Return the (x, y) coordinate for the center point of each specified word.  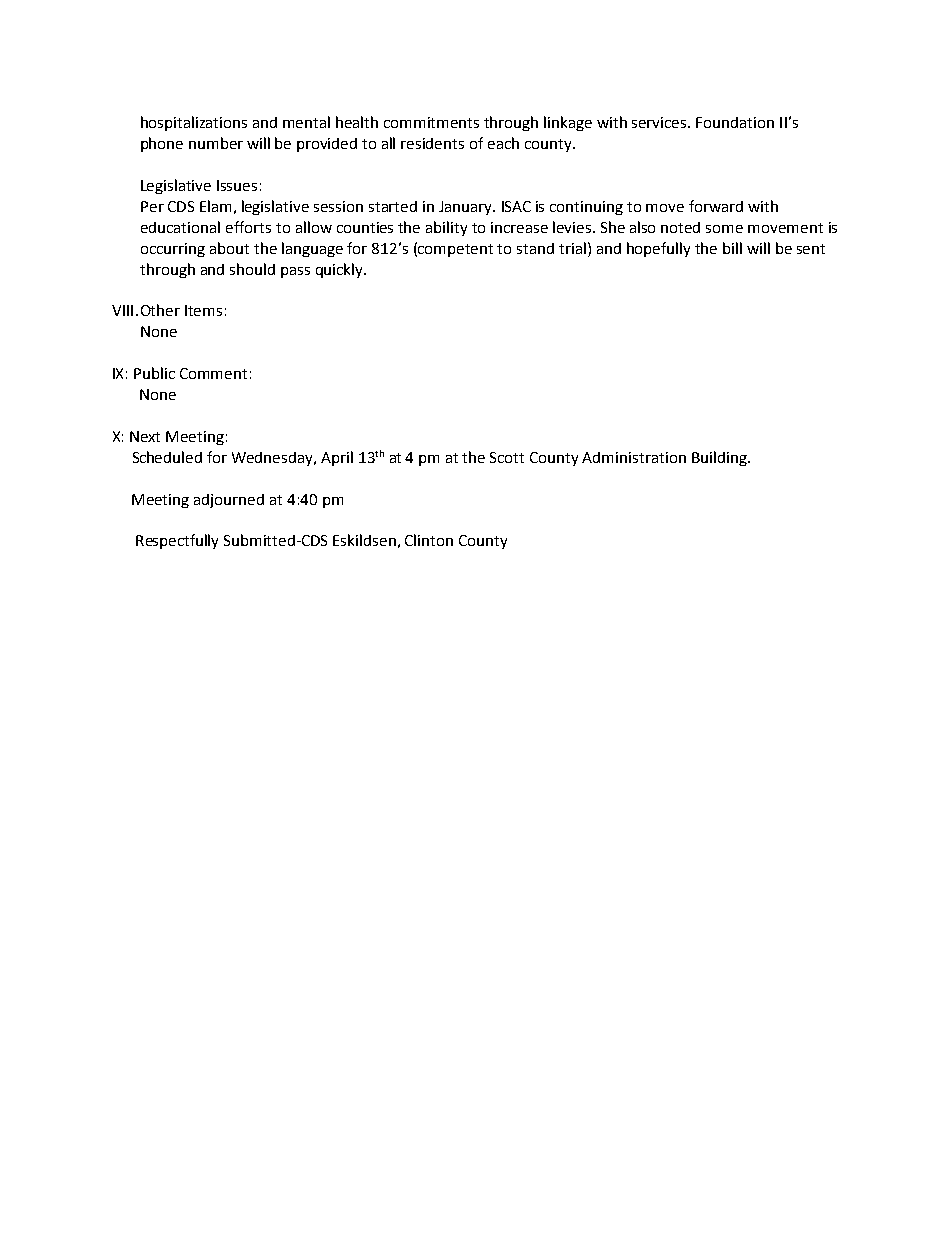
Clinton (429, 540)
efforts (248, 227)
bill (732, 248)
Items (203, 310)
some (724, 229)
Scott (507, 457)
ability (446, 228)
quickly (340, 270)
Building (720, 458)
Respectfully (177, 541)
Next (145, 436)
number (216, 143)
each (503, 143)
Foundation (735, 122)
